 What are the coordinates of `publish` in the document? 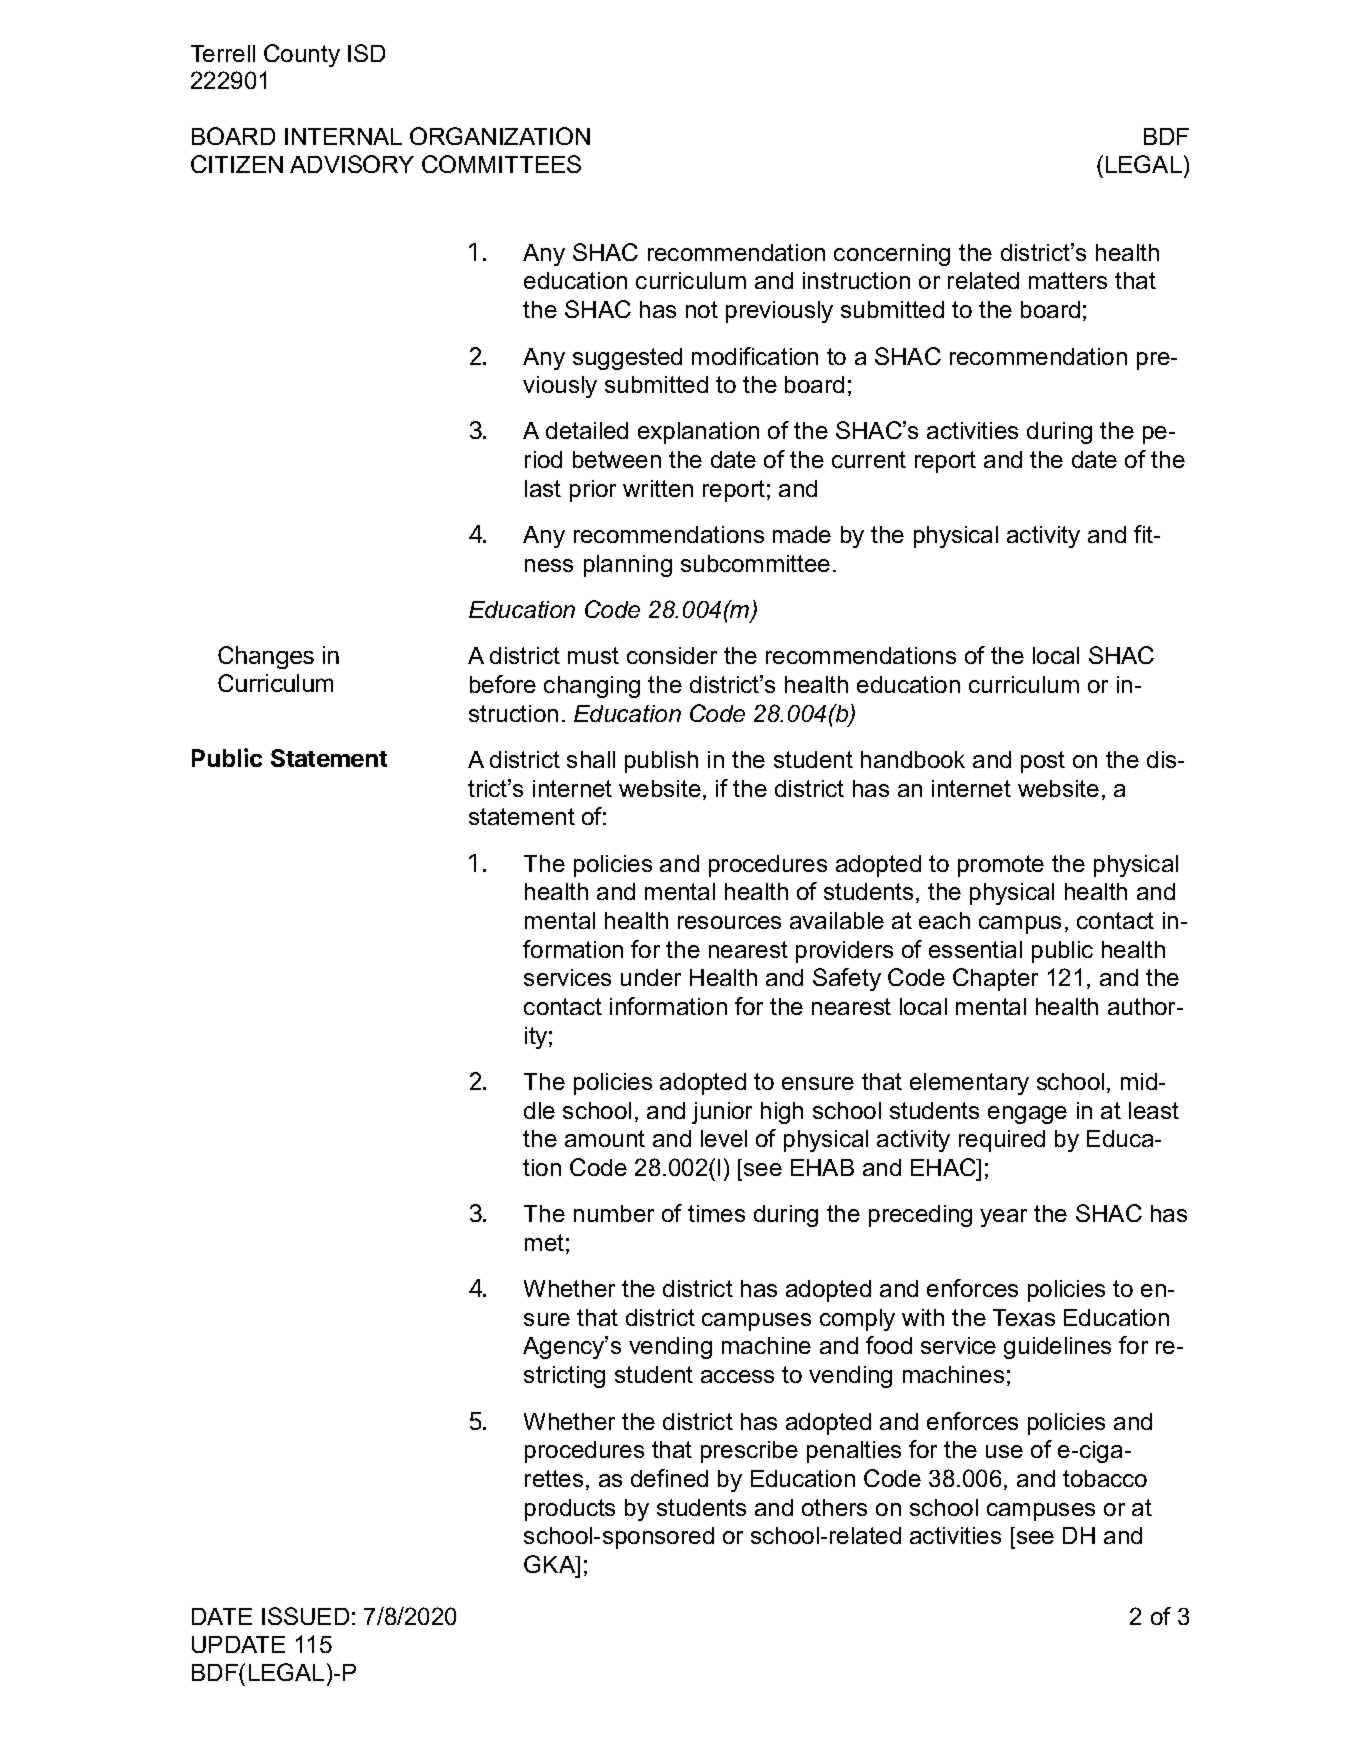 It's located at (661, 762).
